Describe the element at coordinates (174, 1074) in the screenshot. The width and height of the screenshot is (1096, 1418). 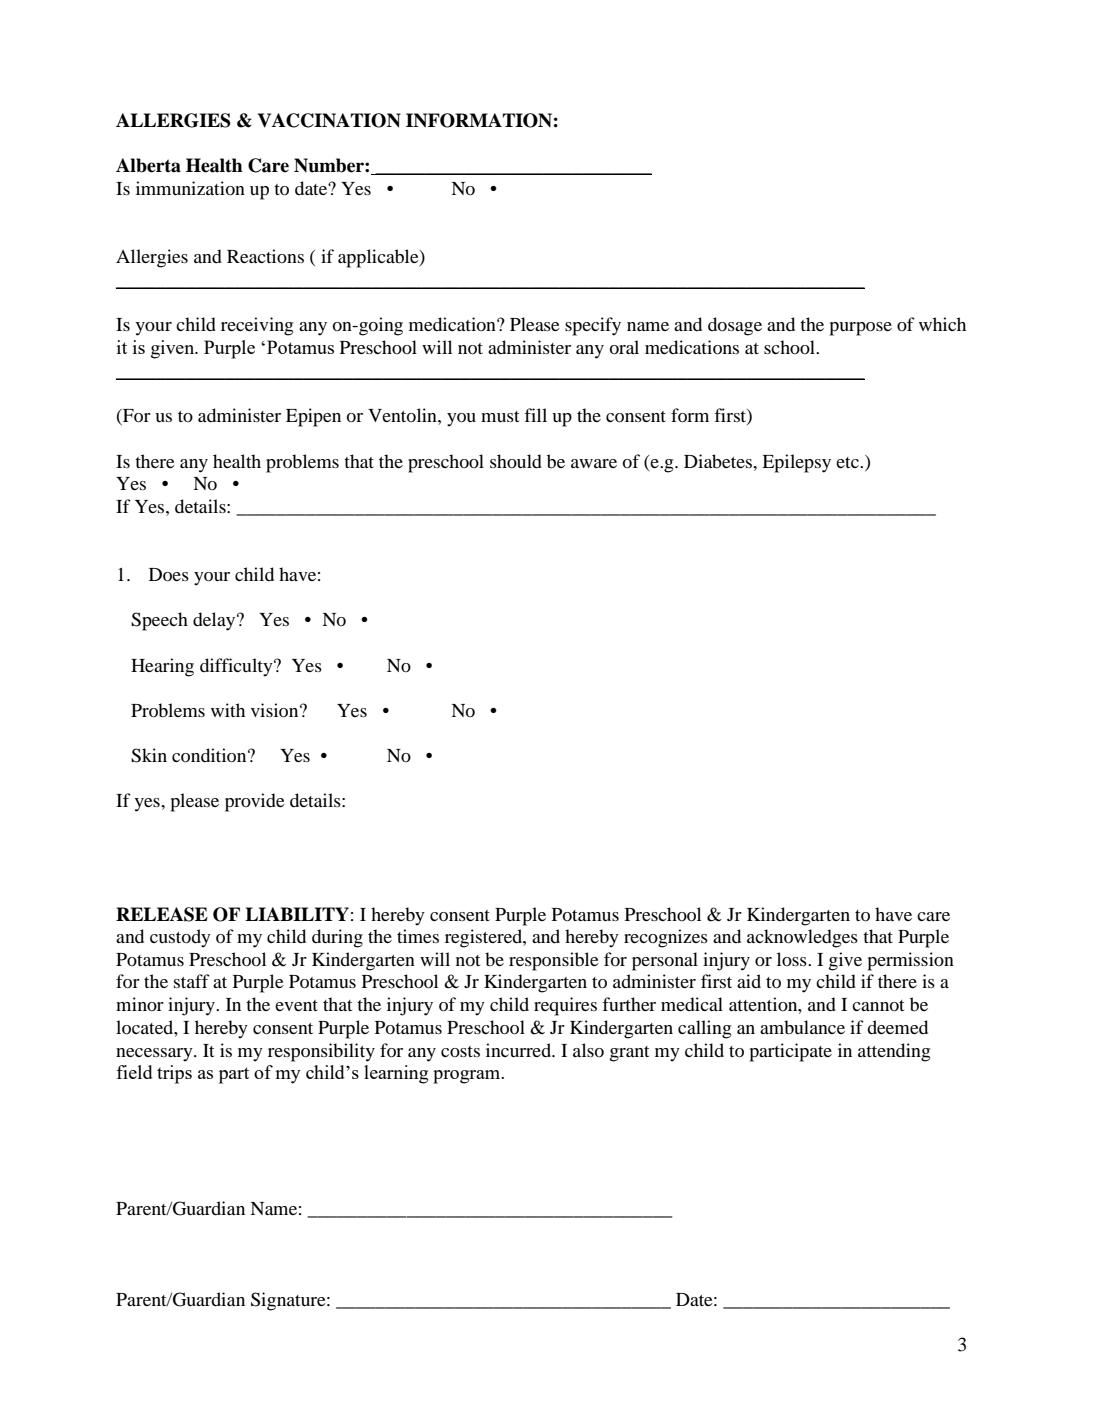
I see `trips` at that location.
